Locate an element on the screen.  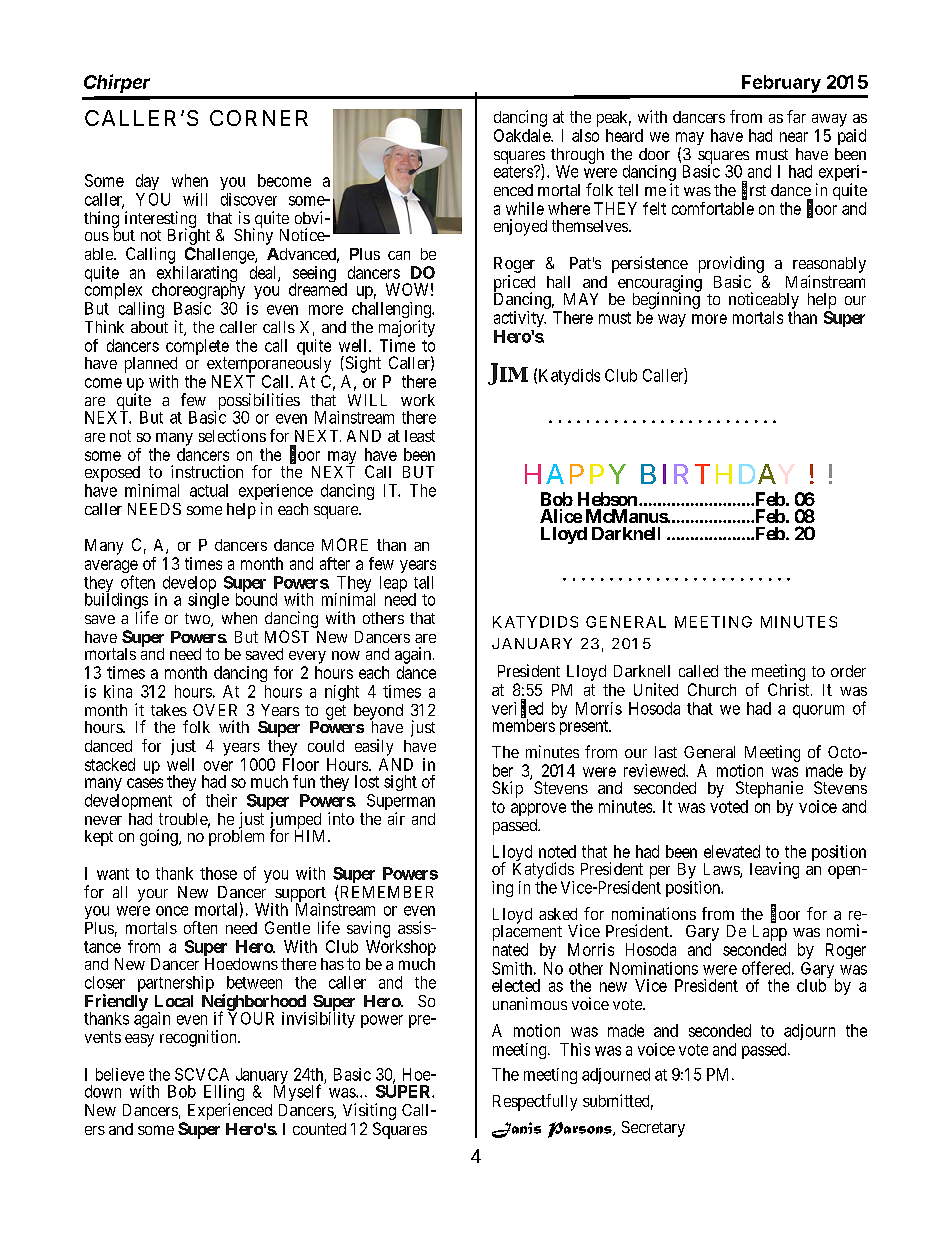
Christ is located at coordinates (790, 689).
